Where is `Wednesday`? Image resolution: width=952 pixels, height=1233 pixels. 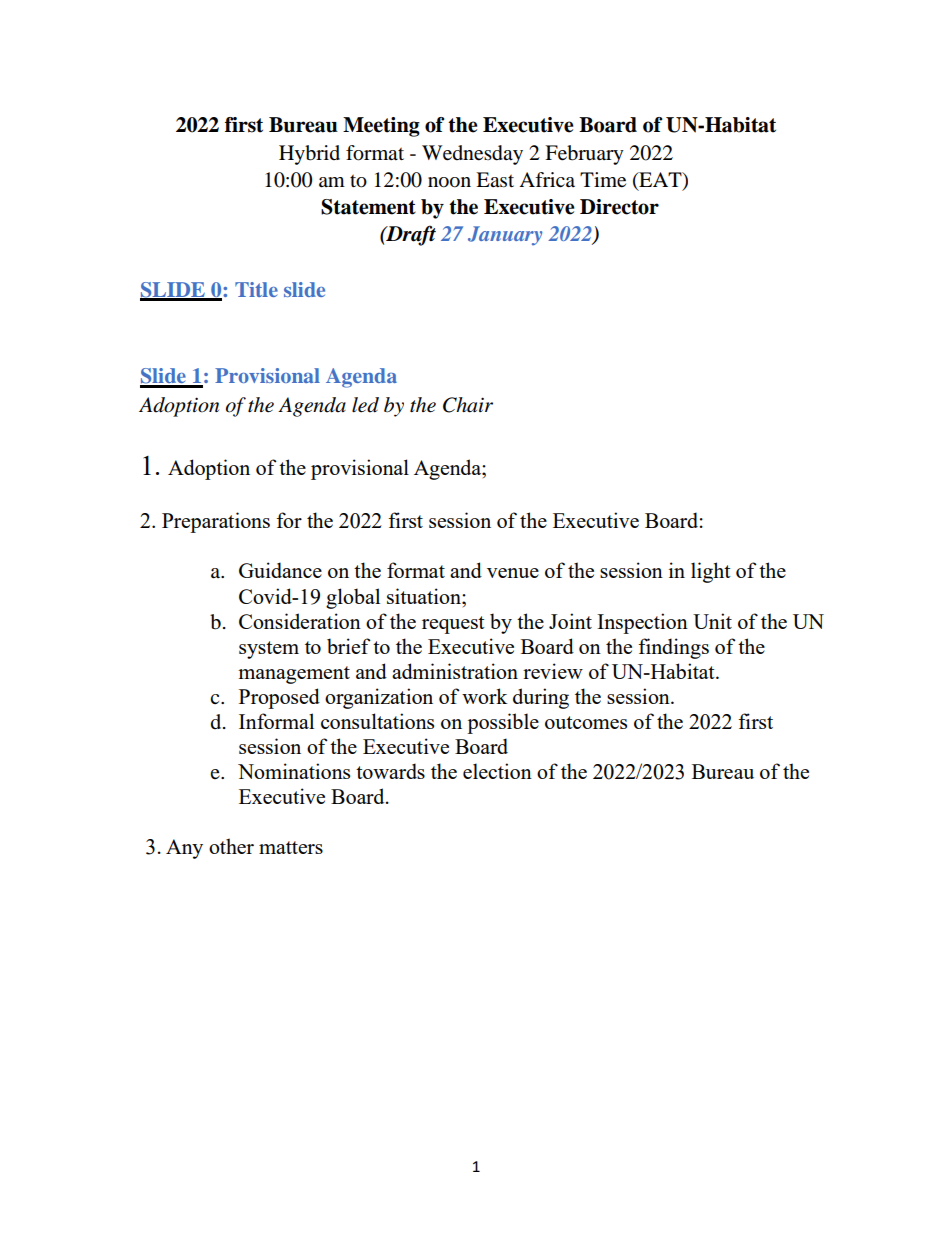
Wednesday is located at coordinates (472, 155).
